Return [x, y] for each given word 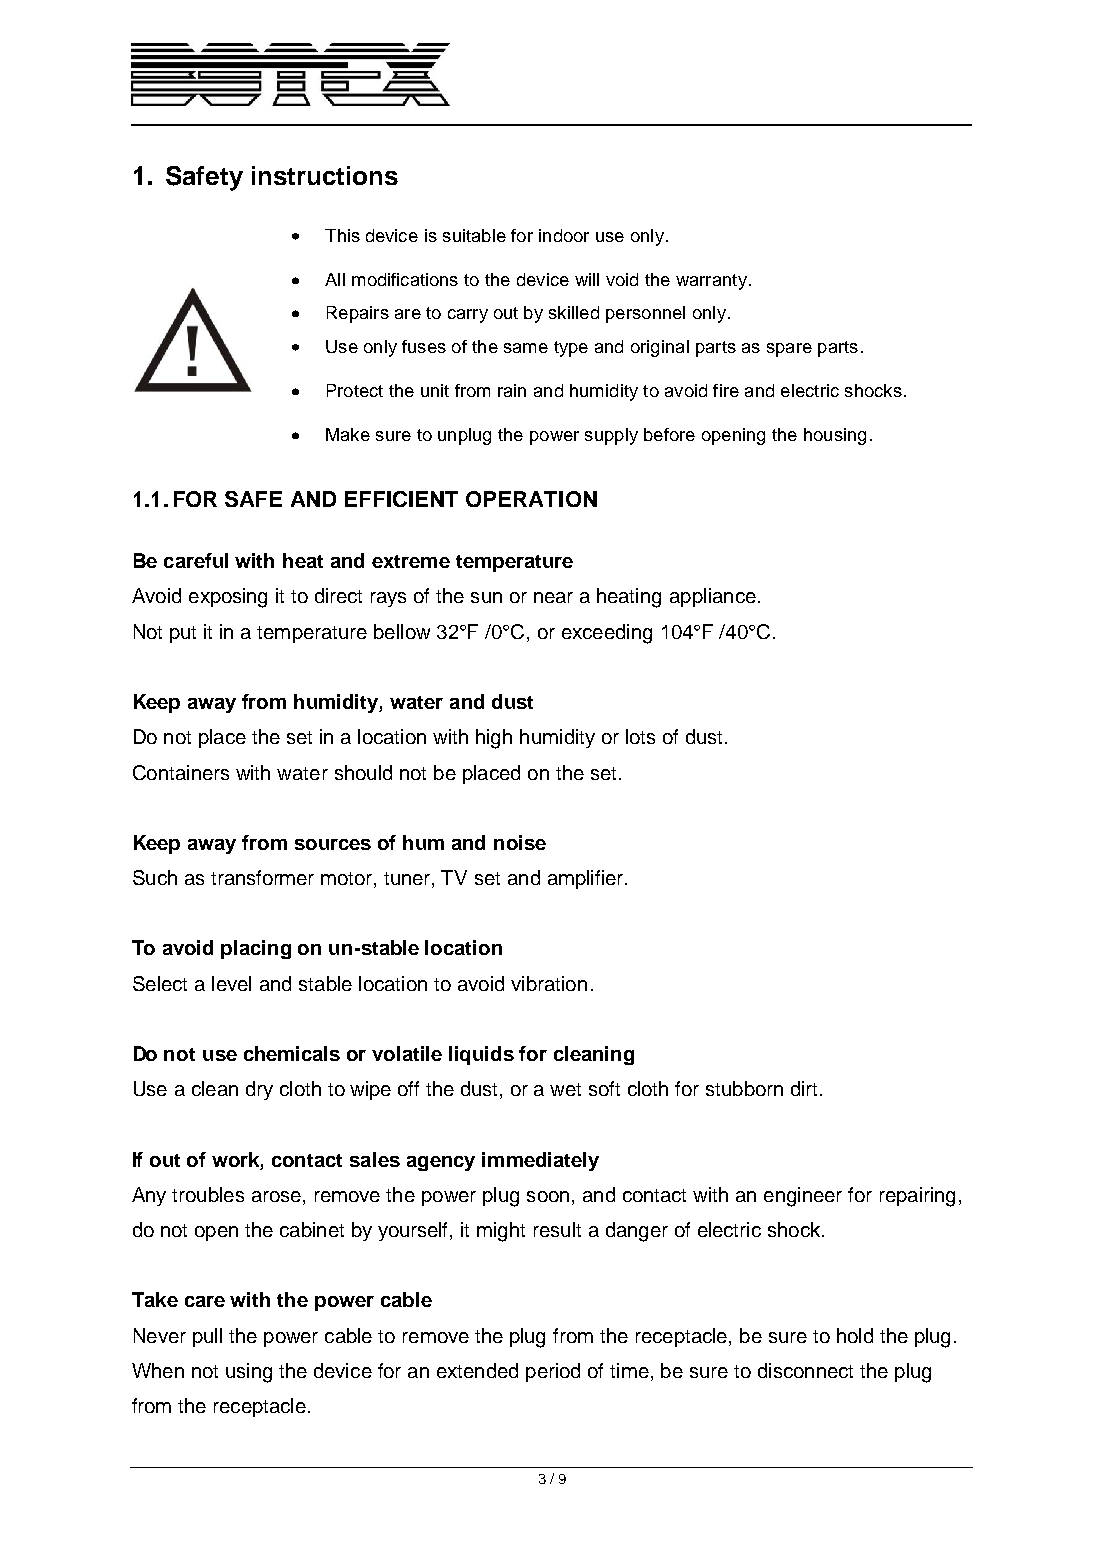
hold [855, 1335]
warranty [711, 282]
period [553, 1372]
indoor [564, 235]
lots [640, 736]
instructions [325, 175]
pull [207, 1337]
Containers [181, 772]
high [494, 739]
